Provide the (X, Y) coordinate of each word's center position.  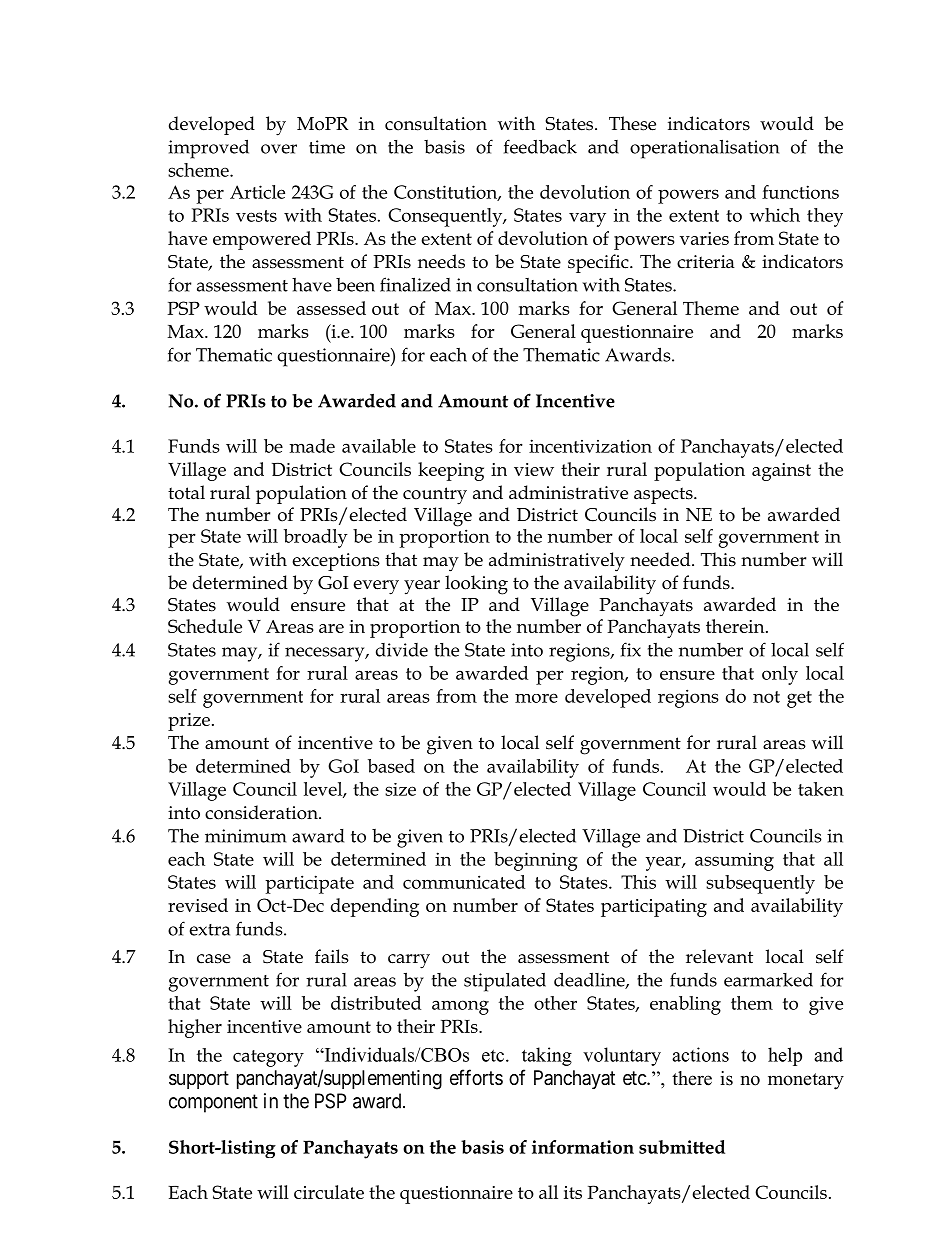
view (534, 469)
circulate (329, 1192)
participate (309, 884)
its (573, 1192)
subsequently (760, 884)
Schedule (205, 626)
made (312, 446)
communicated (464, 882)
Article (257, 192)
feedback (540, 146)
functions (800, 192)
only (780, 675)
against (781, 472)
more (536, 698)
